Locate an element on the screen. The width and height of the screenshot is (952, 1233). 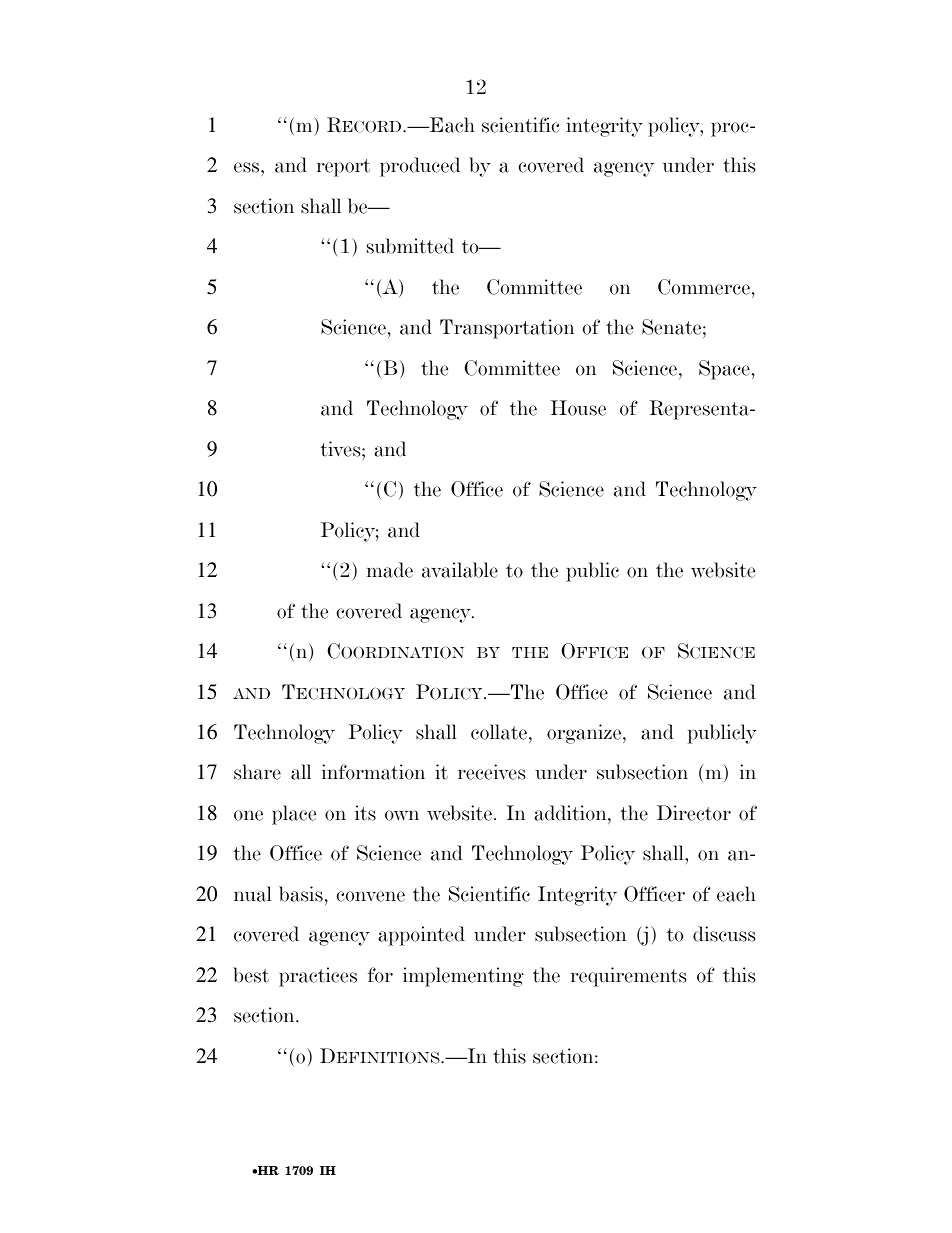
submitted is located at coordinates (410, 246).
